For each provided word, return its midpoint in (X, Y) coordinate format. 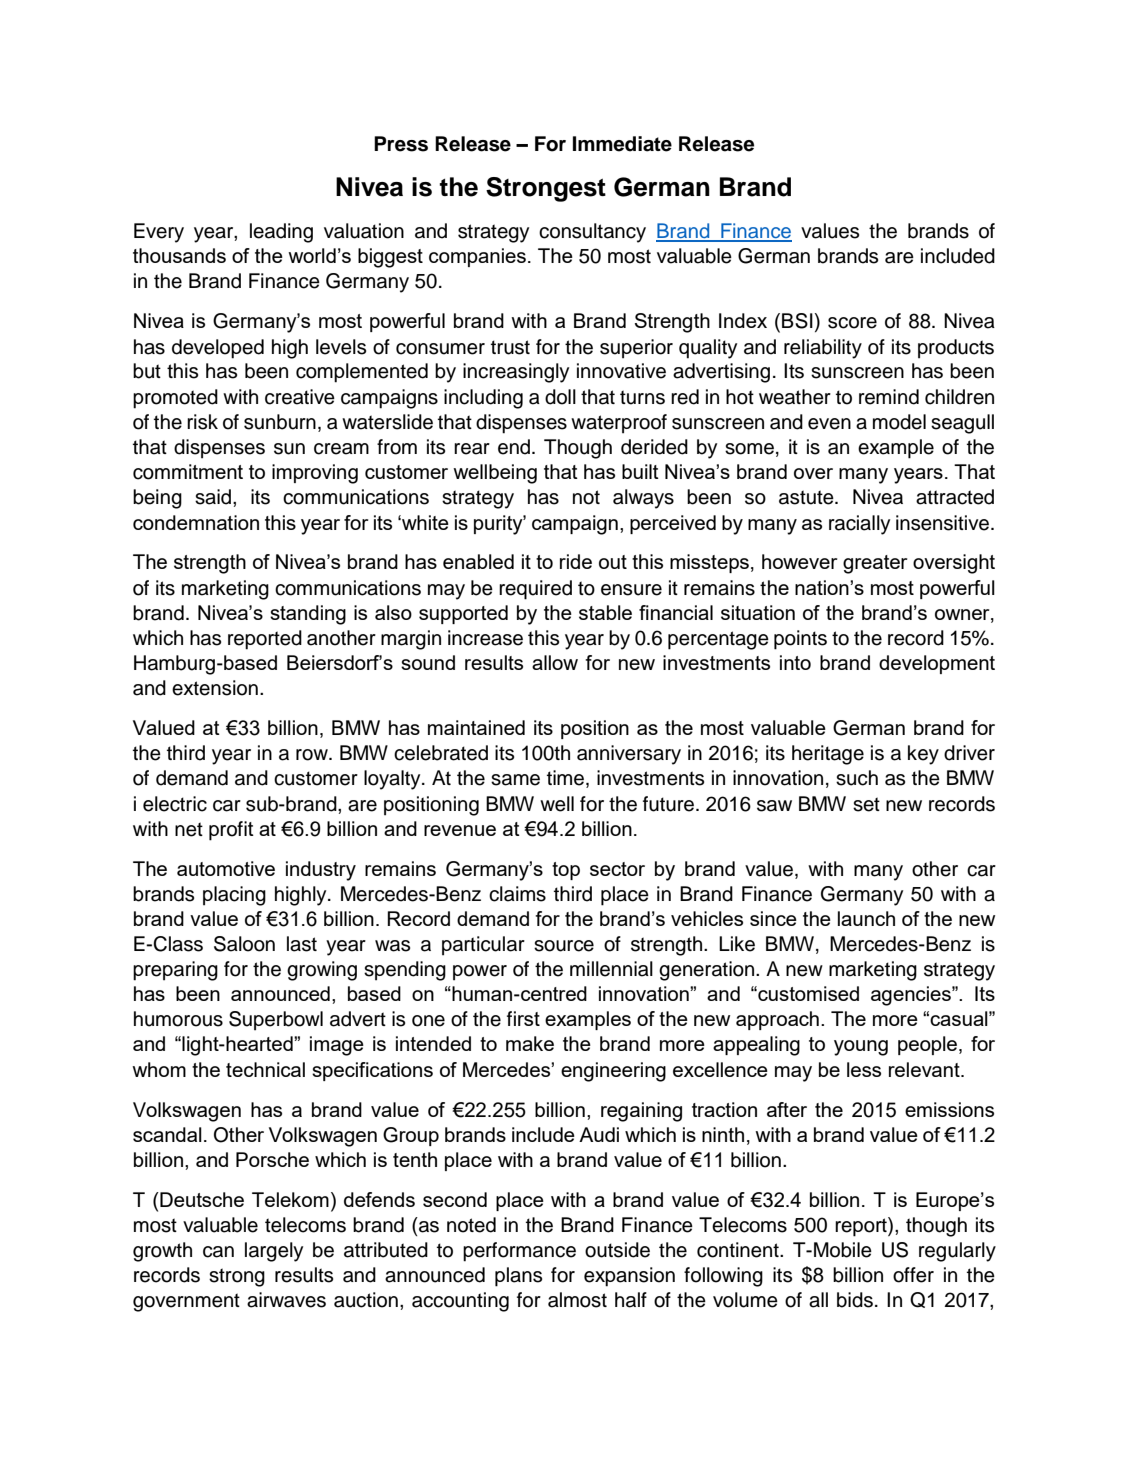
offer (913, 1275)
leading (281, 233)
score (852, 323)
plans (518, 1277)
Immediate (622, 144)
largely (274, 1252)
